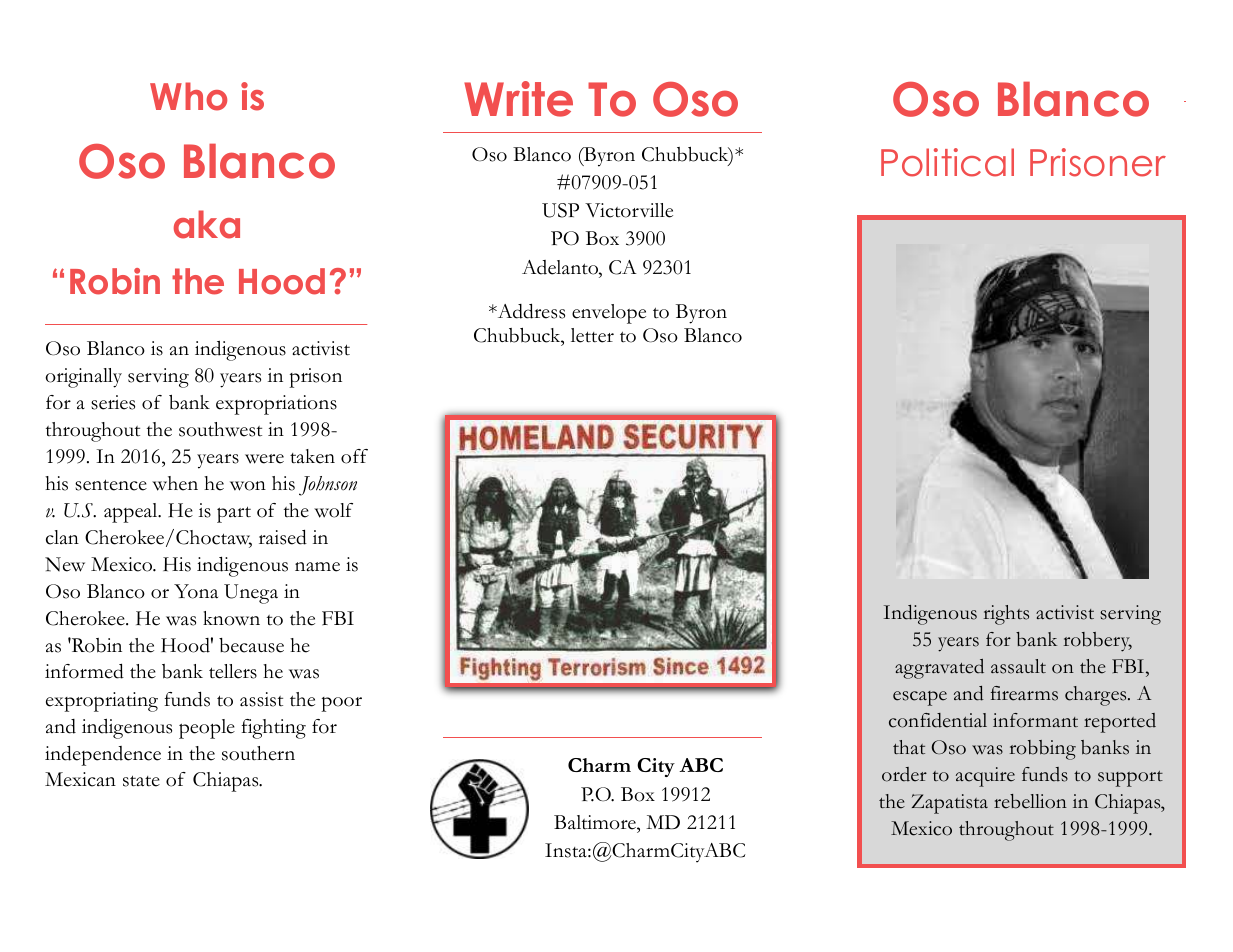 This screenshot has width=1233, height=952. I want to click on Write, so click(518, 99).
